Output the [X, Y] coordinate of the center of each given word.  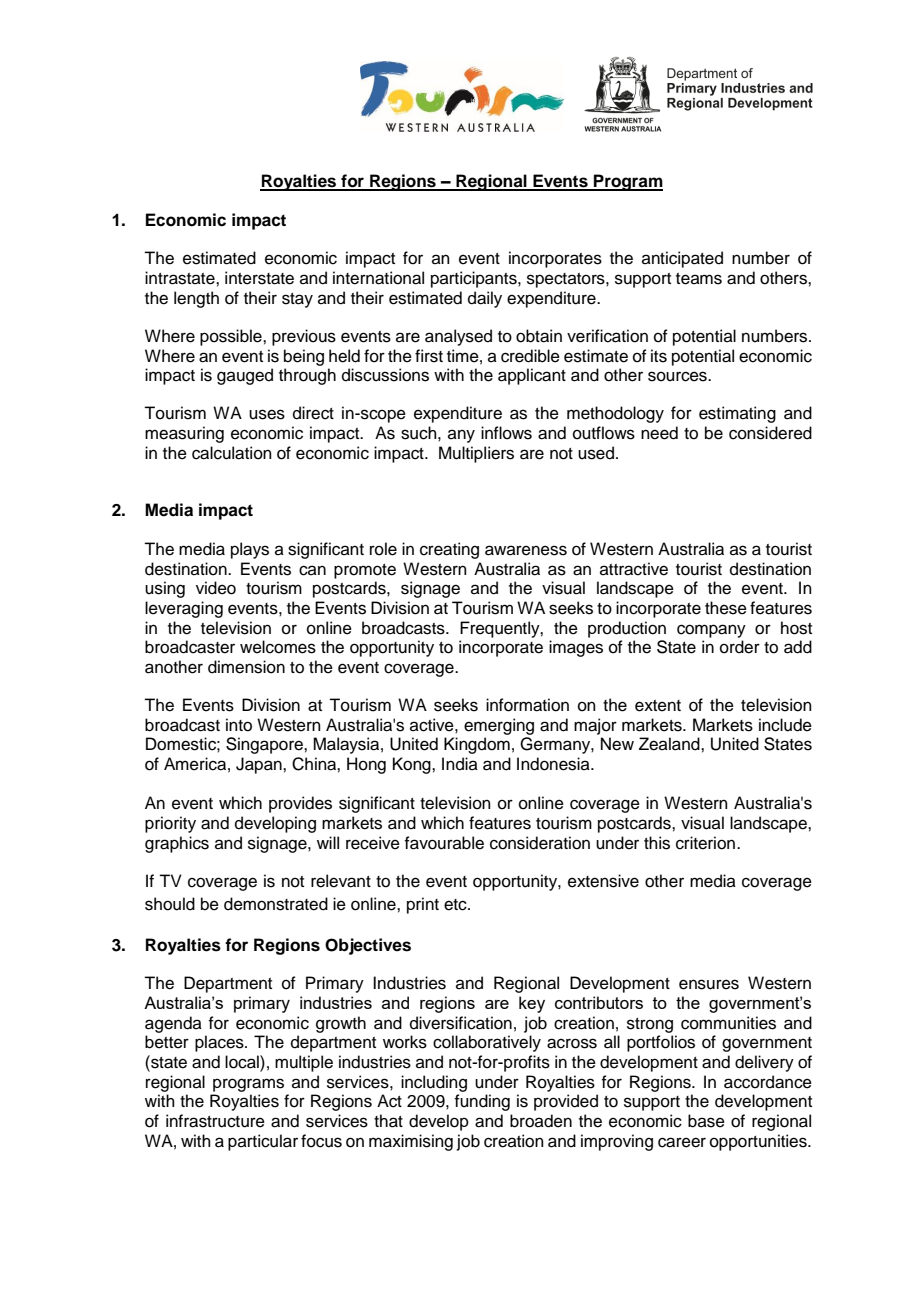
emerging [499, 726]
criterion [705, 843]
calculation [232, 453]
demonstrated [276, 904]
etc [456, 905]
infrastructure [215, 1121]
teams [699, 279]
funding [482, 1102]
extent [658, 706]
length [196, 299]
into [239, 725]
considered [770, 433]
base [706, 1121]
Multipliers [476, 454]
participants [475, 279]
